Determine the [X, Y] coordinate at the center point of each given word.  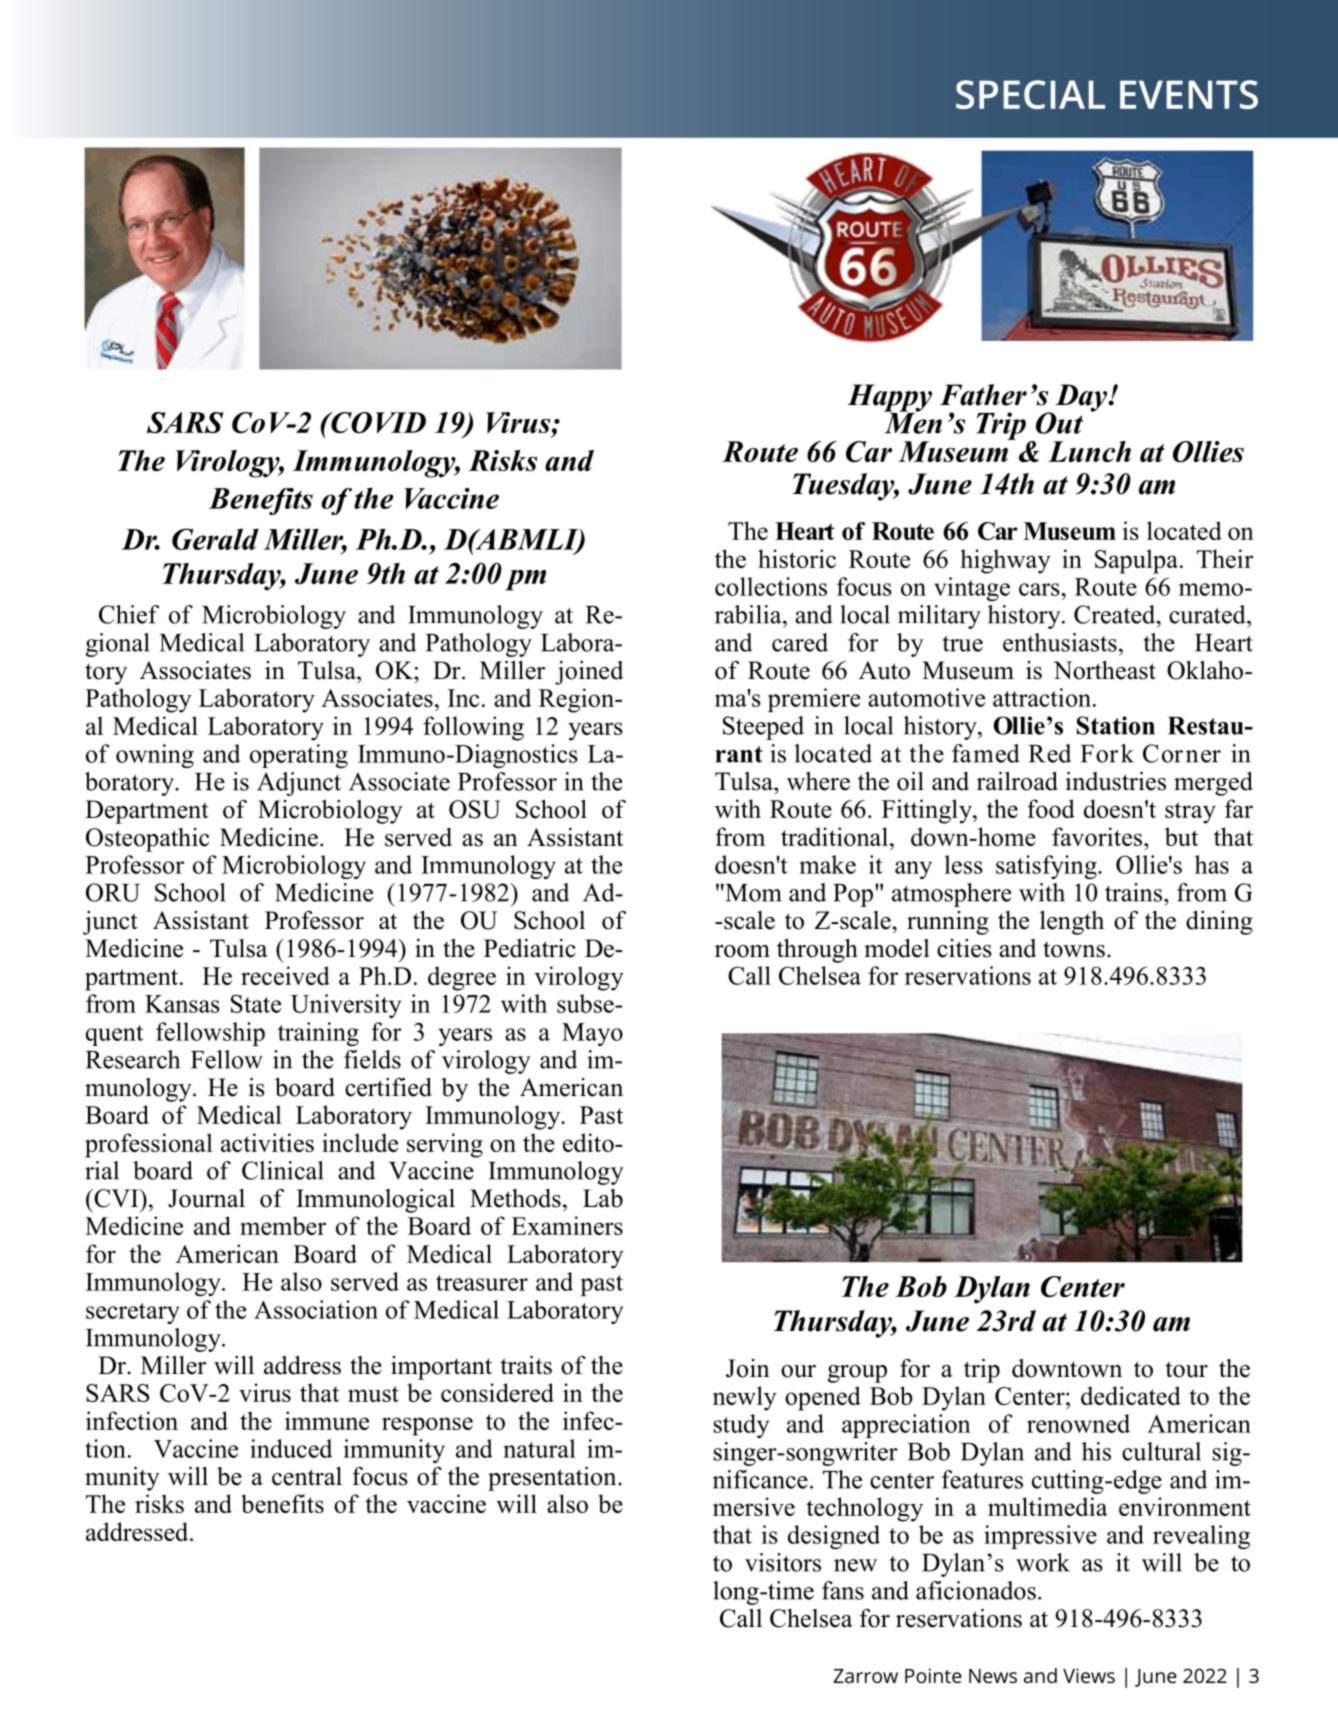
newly [745, 1398]
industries [1115, 781]
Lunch [1089, 451]
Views [1089, 1675]
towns [1074, 950]
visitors [783, 1562]
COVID [377, 423]
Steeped [763, 728]
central [307, 1476]
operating [299, 756]
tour [1186, 1369]
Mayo [592, 1034]
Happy [890, 399]
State [256, 1003]
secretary [133, 1313]
